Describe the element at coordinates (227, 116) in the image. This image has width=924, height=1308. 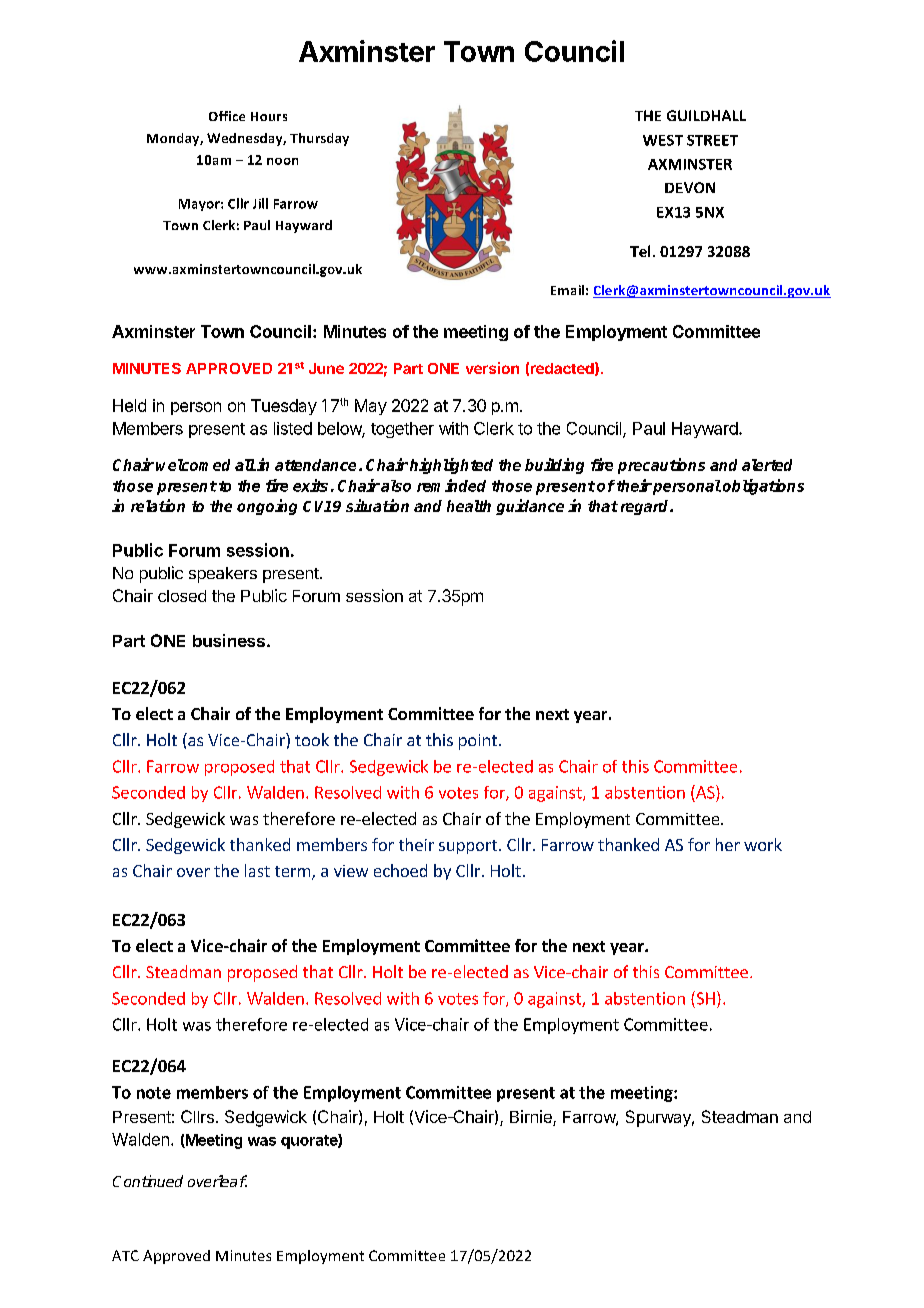
I see `Office` at that location.
